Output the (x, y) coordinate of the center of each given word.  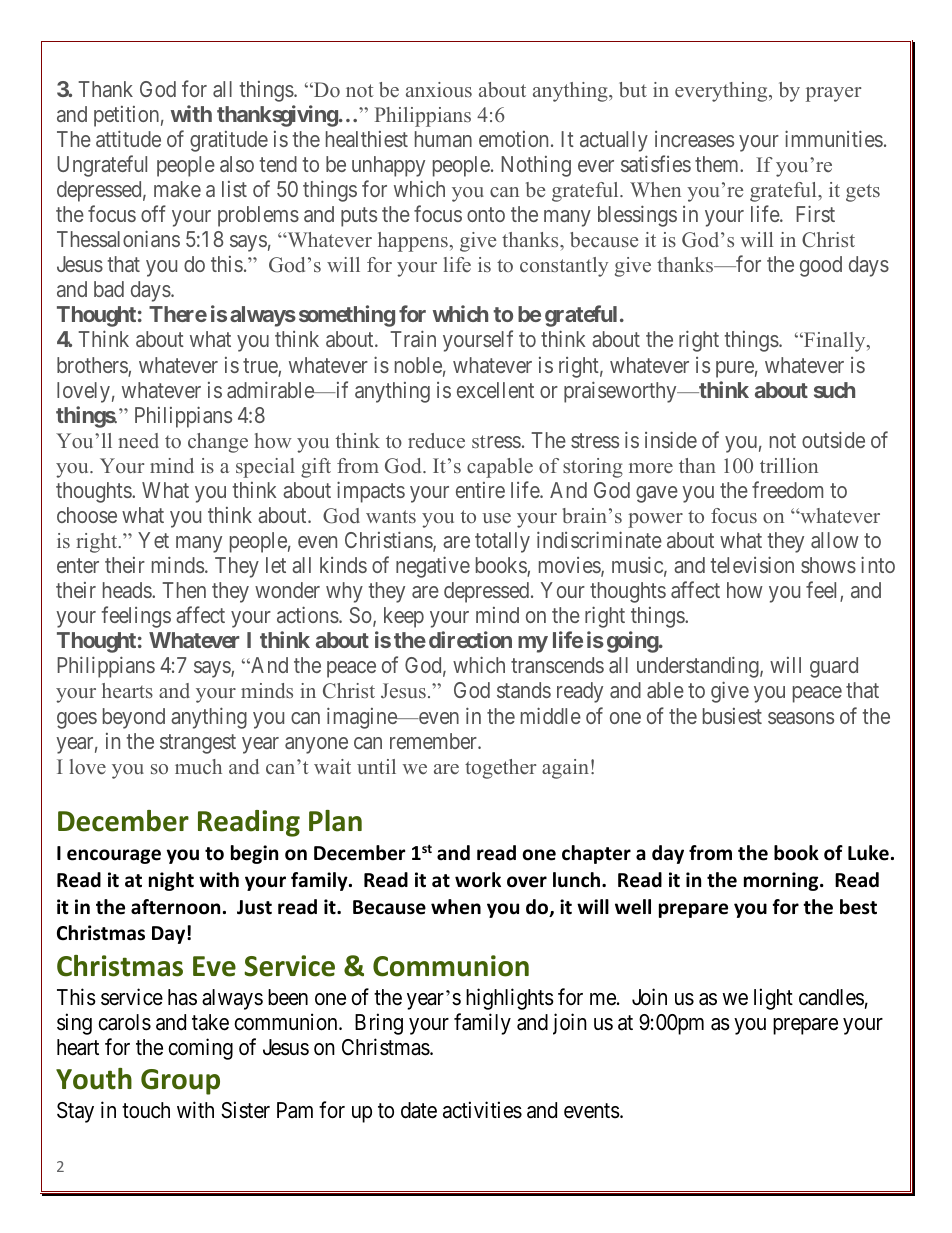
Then (184, 590)
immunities (834, 138)
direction (470, 639)
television (752, 564)
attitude (128, 138)
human (443, 139)
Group (180, 1082)
